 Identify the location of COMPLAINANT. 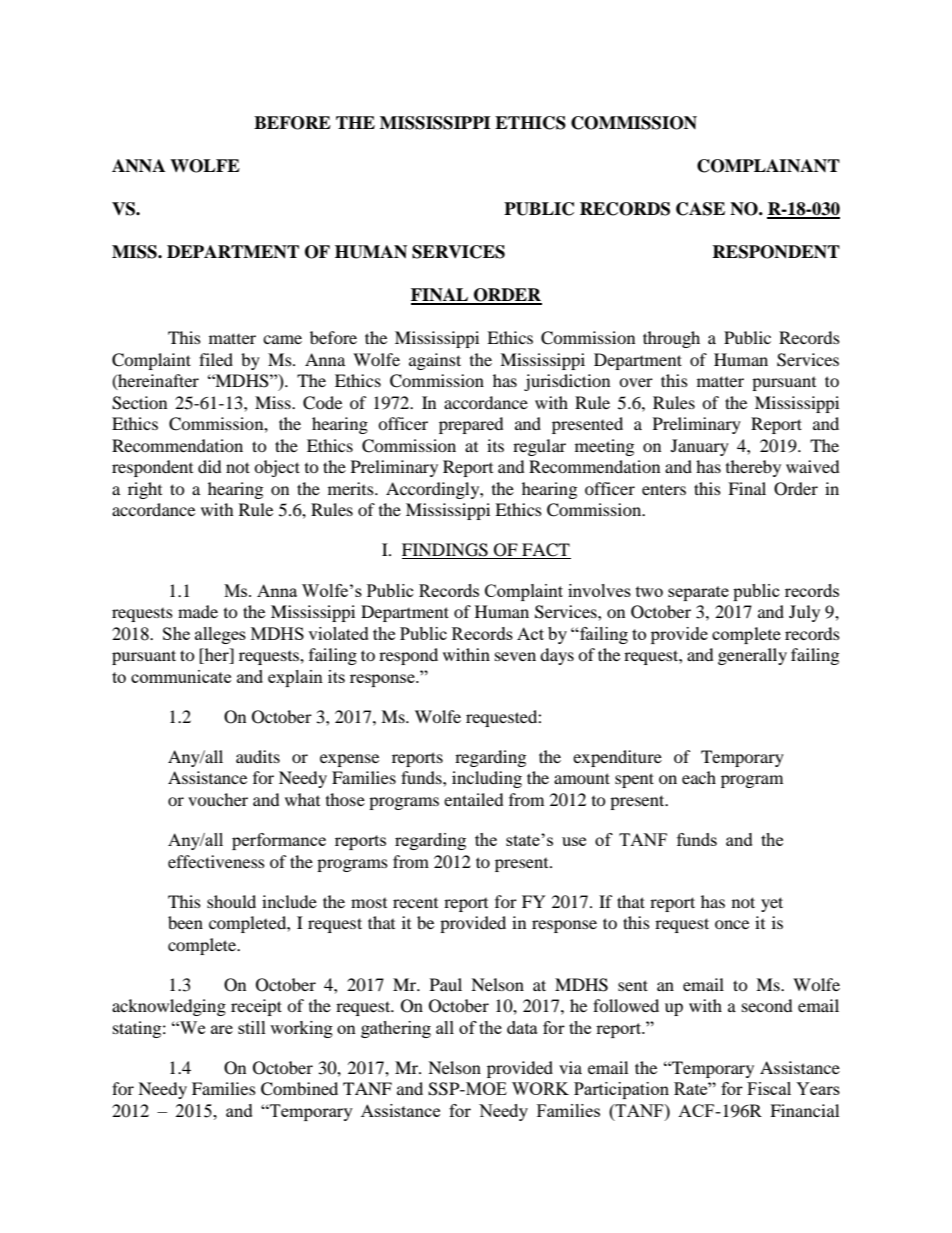
(768, 166).
